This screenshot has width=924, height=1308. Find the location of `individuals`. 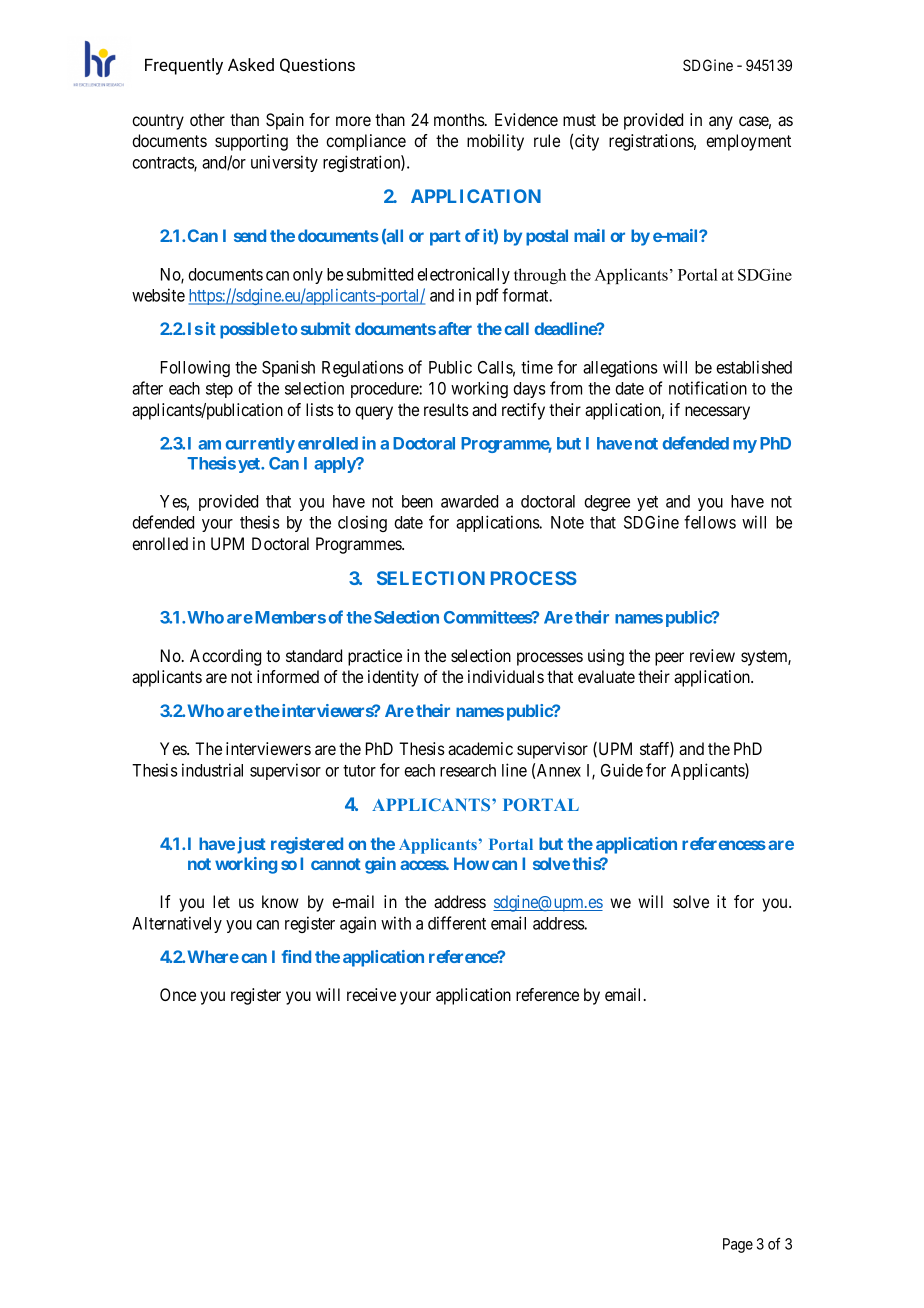

individuals is located at coordinates (506, 676).
